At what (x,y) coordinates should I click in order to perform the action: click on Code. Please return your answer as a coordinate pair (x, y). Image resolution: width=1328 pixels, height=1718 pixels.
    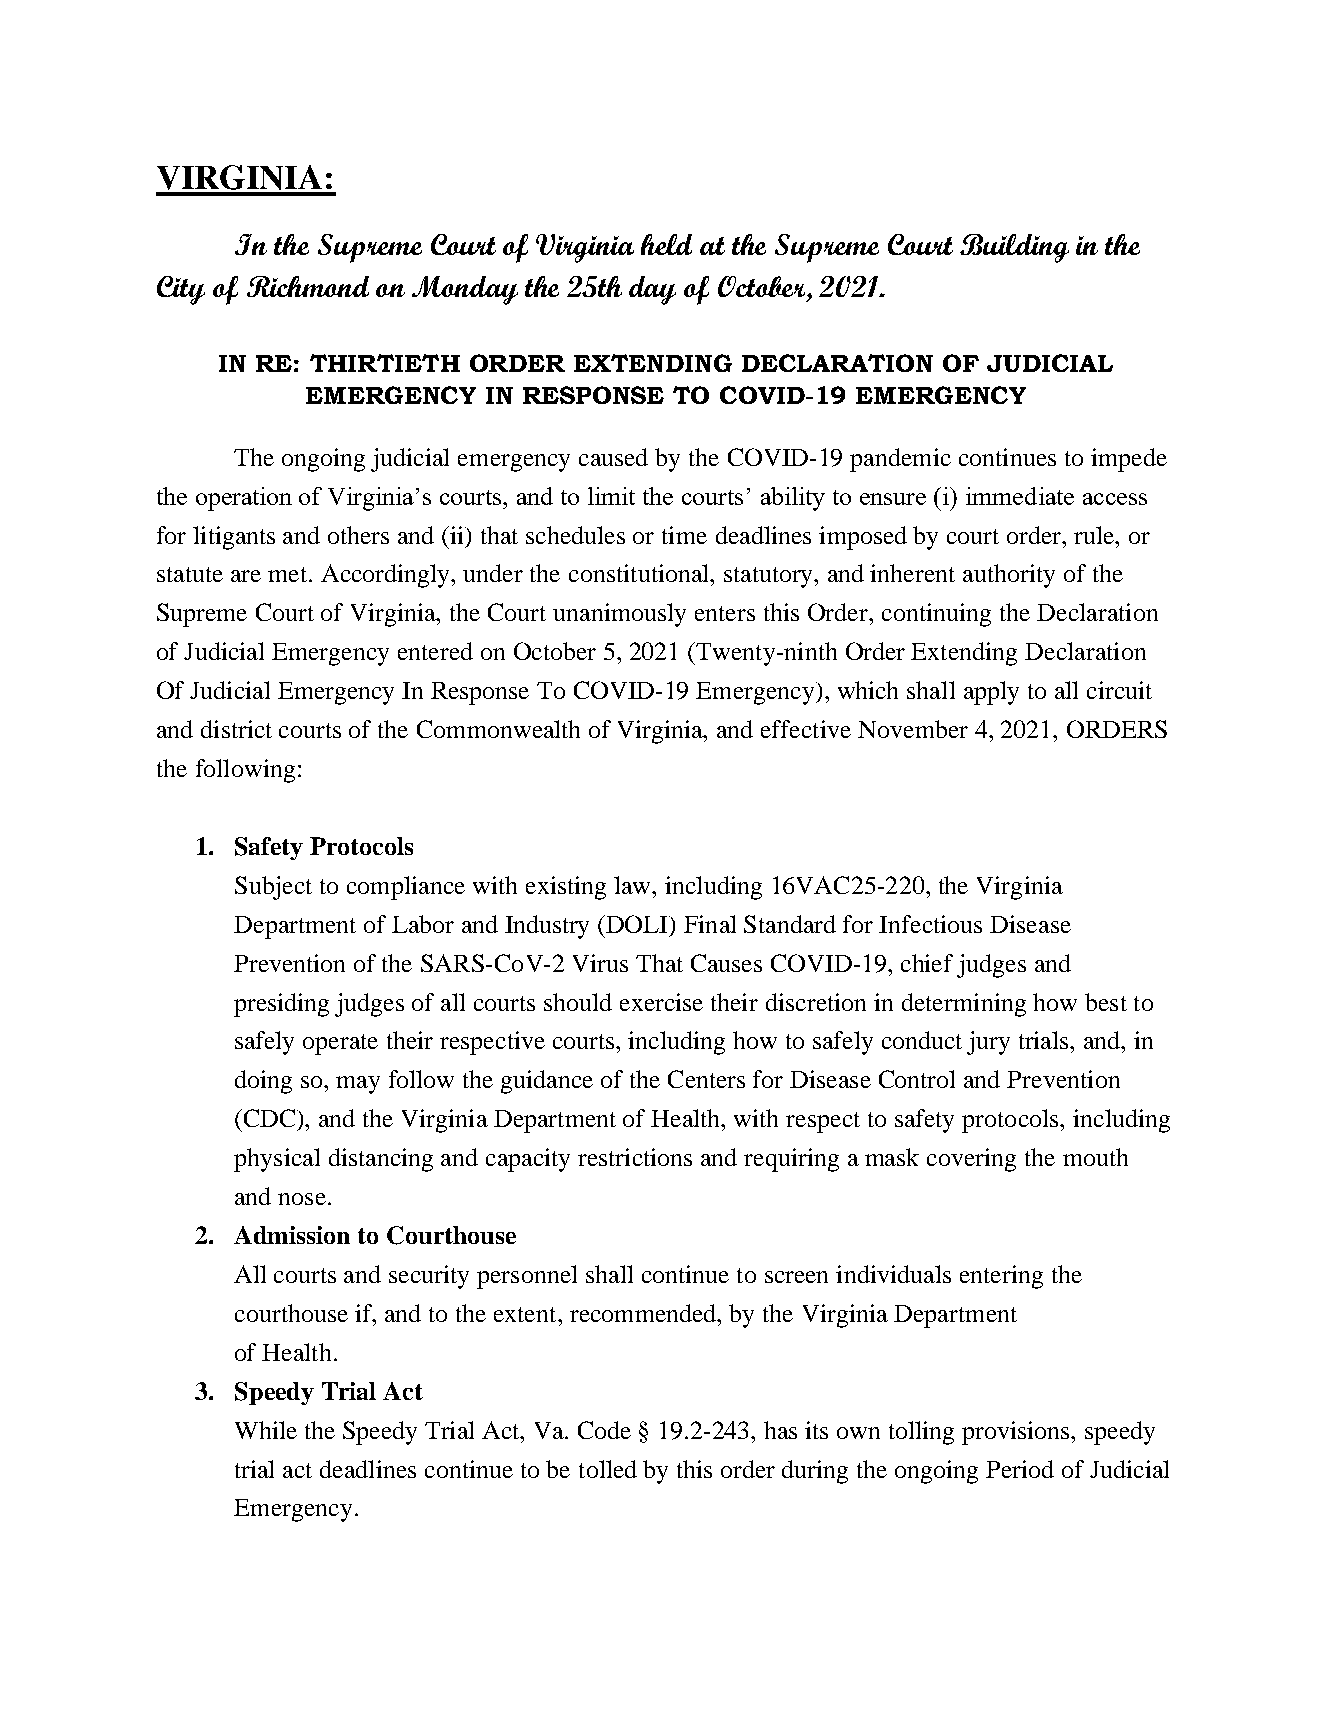
    Looking at the image, I should click on (604, 1430).
